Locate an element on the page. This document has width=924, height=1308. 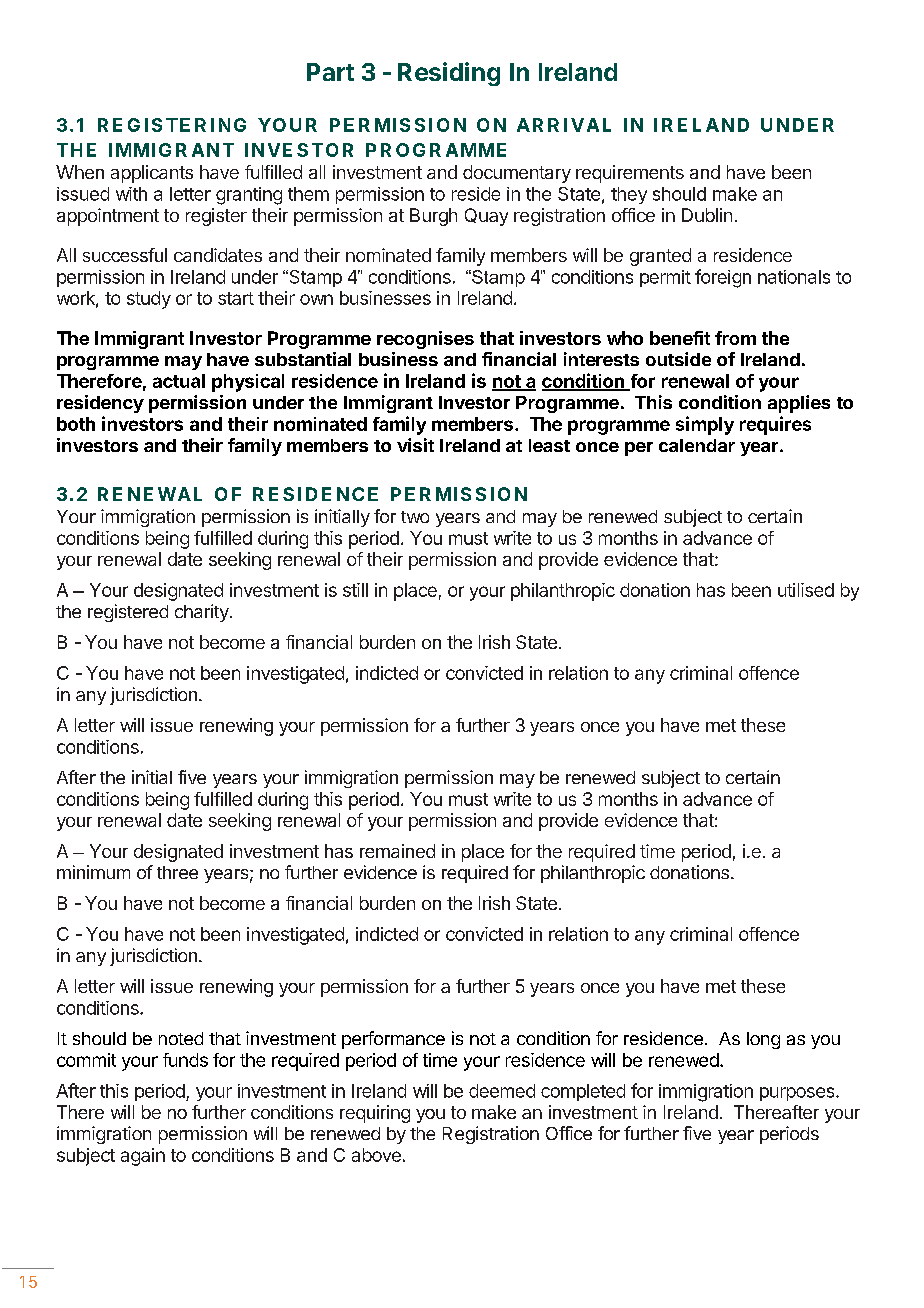
charity is located at coordinates (202, 613).
